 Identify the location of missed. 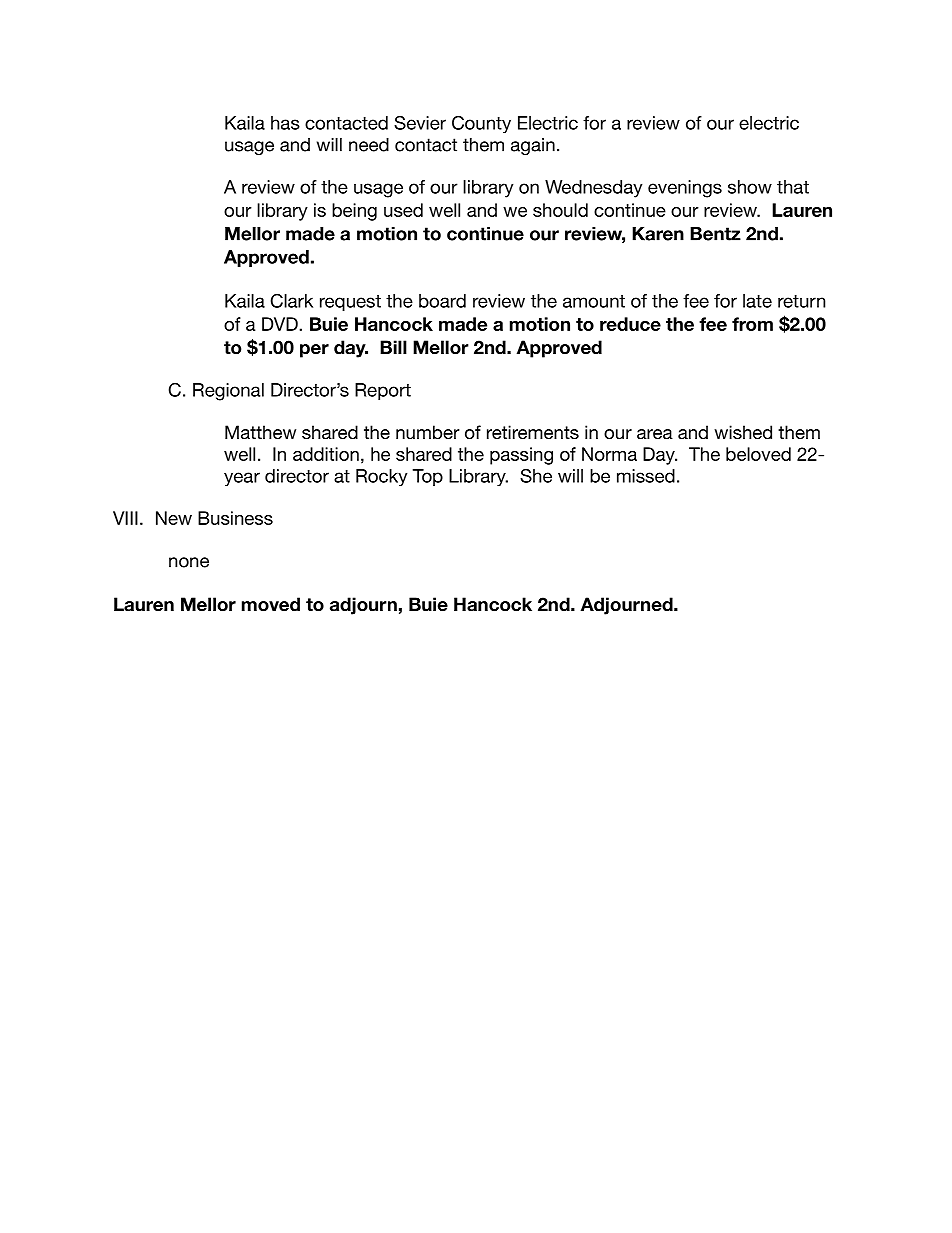
(646, 476).
